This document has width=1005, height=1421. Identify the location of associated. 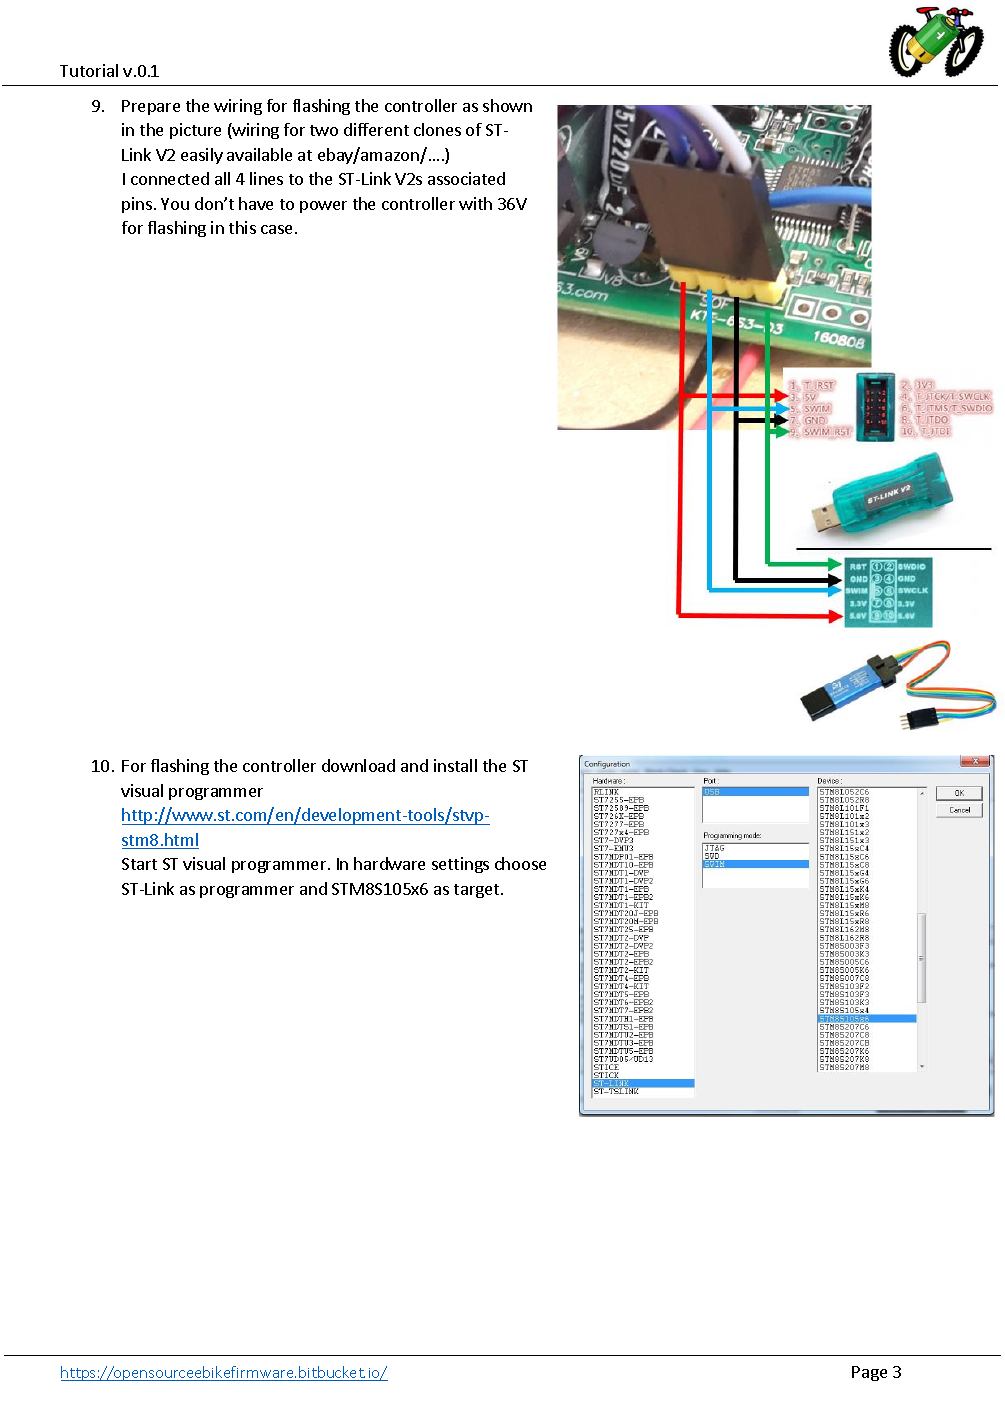
(466, 178).
